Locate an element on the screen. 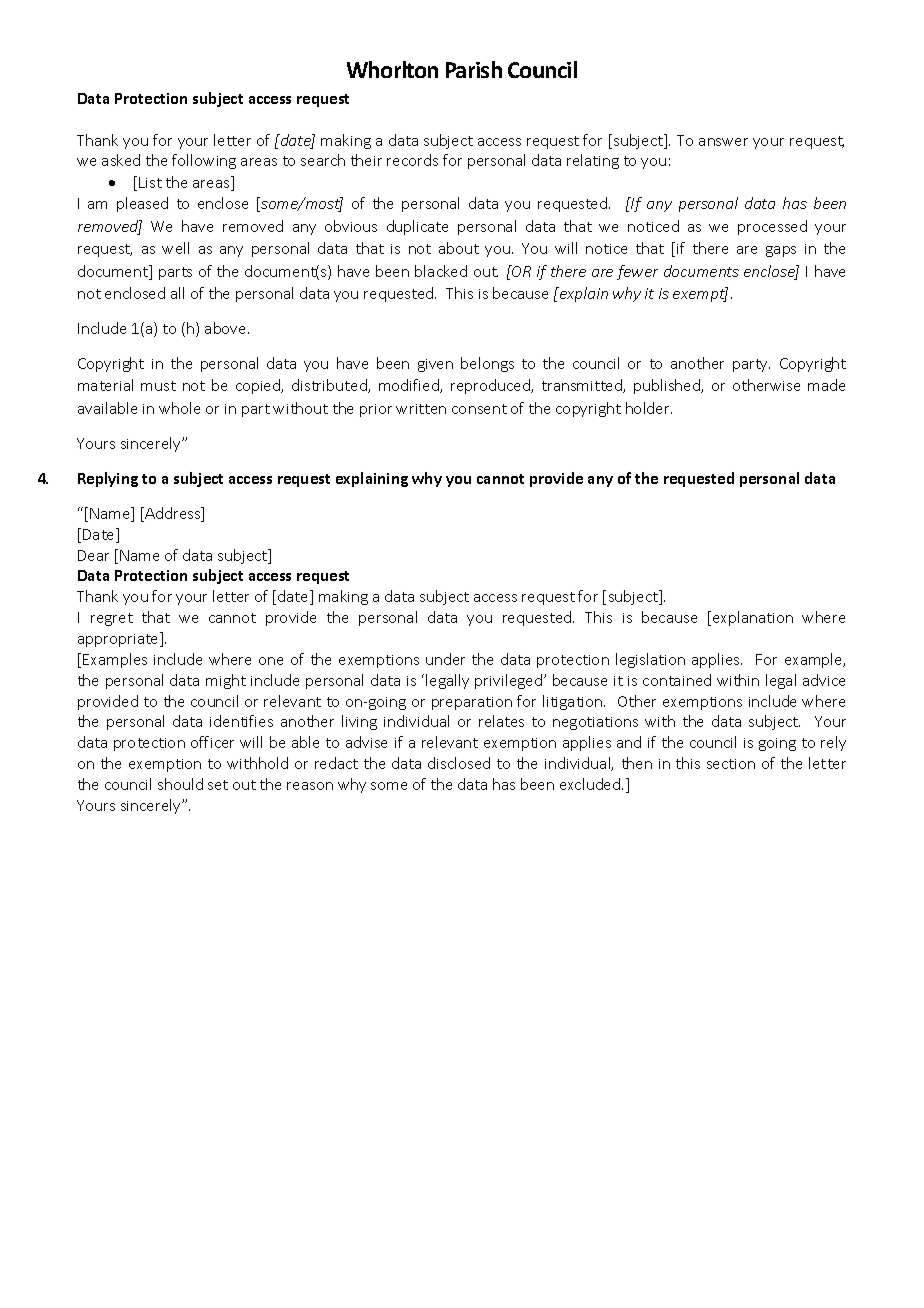  consent is located at coordinates (479, 409).
